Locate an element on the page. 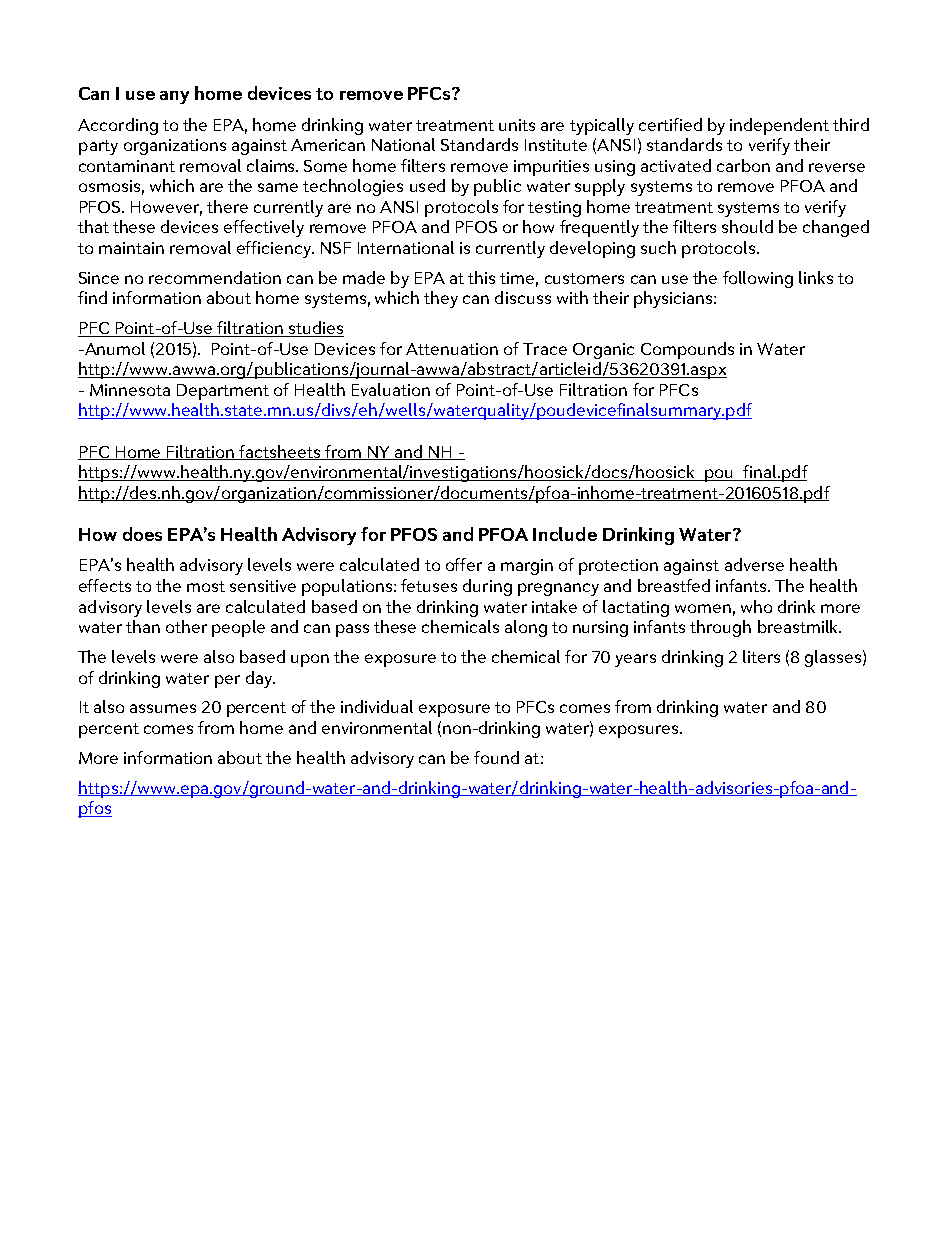 Image resolution: width=952 pixels, height=1233 pixels. Compounds is located at coordinates (687, 350).
